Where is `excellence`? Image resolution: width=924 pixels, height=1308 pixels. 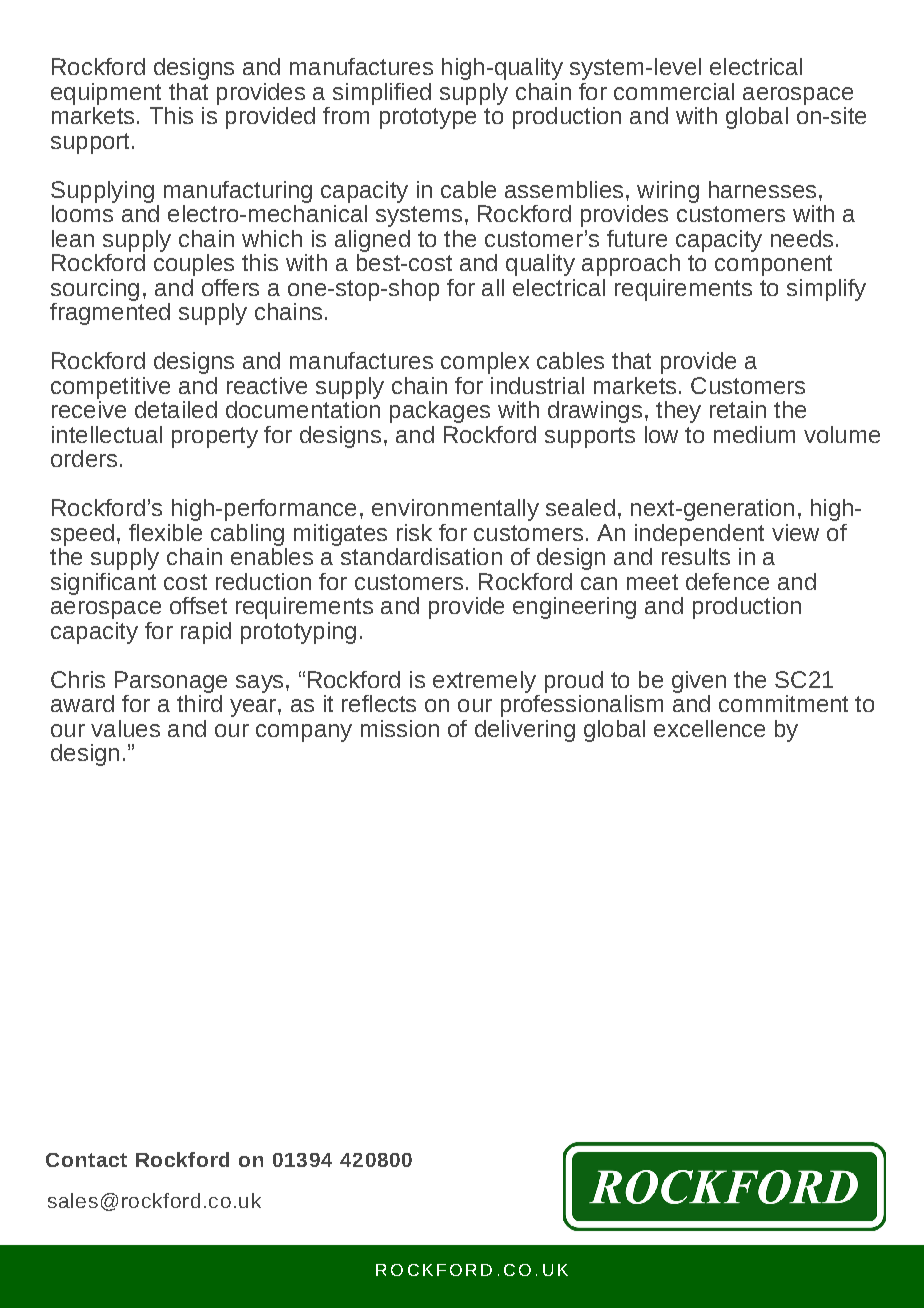
excellence is located at coordinates (709, 728).
